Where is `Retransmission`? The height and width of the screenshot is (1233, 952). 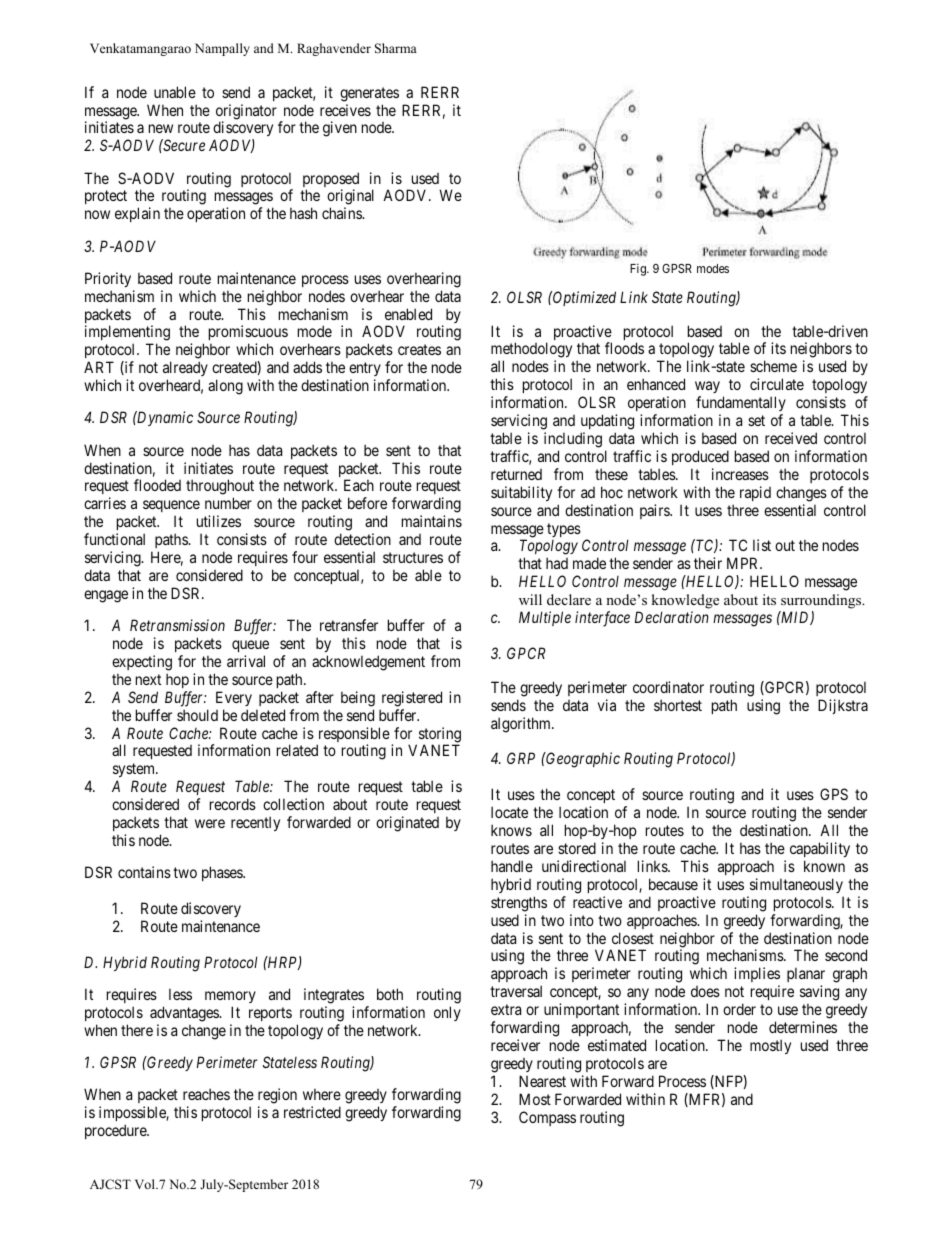 Retransmission is located at coordinates (177, 625).
